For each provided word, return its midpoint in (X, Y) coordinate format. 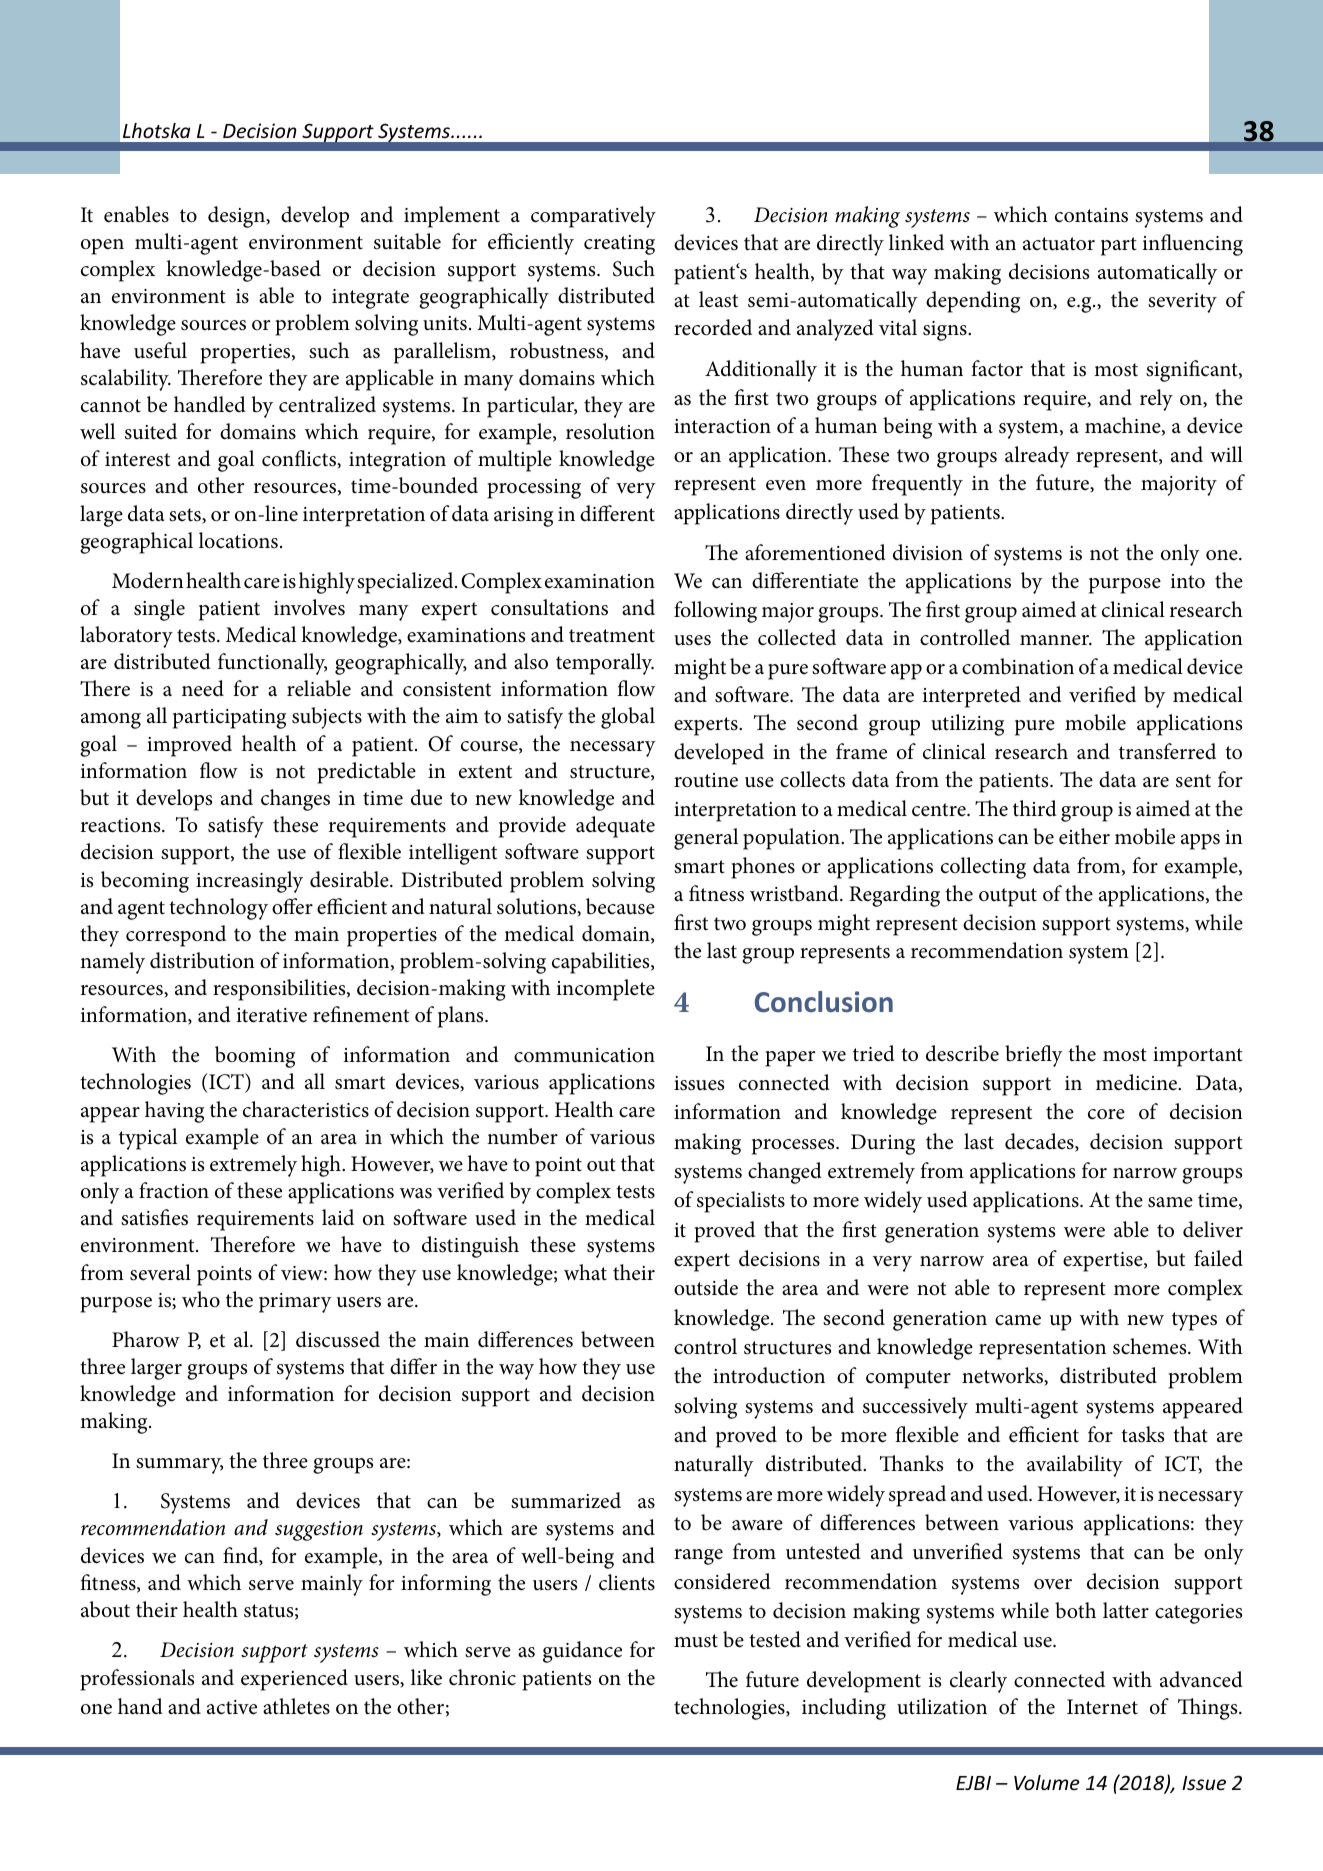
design (237, 217)
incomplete (606, 990)
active (232, 1707)
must (696, 1641)
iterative (272, 1015)
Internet (1102, 1707)
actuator (1059, 244)
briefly (1034, 1056)
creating (619, 245)
